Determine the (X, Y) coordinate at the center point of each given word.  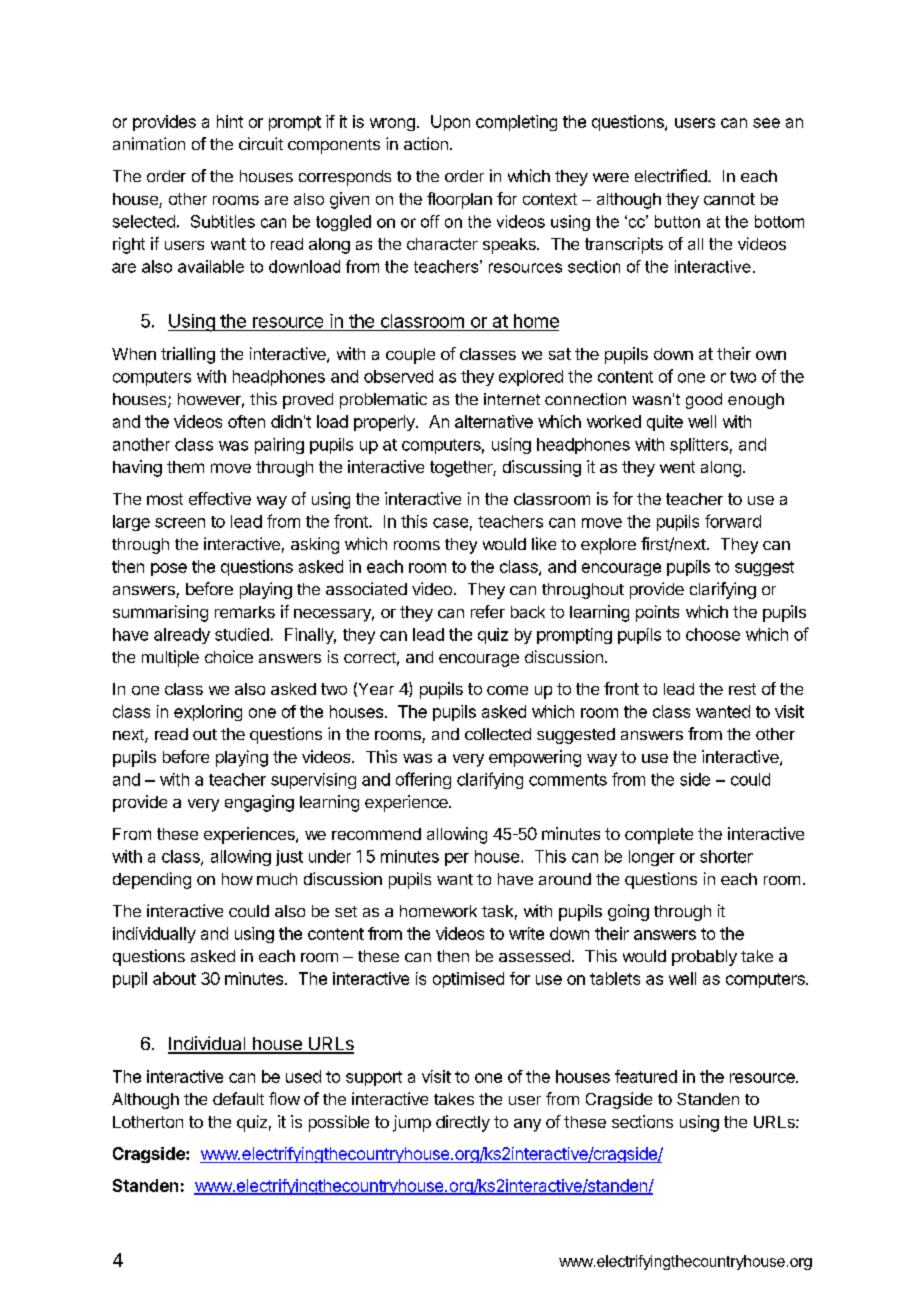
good (704, 401)
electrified (671, 175)
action (426, 143)
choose (713, 634)
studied (242, 634)
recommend (376, 834)
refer (488, 611)
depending (152, 880)
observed (398, 376)
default (238, 1098)
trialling (188, 355)
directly (463, 1123)
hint (230, 121)
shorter (726, 856)
